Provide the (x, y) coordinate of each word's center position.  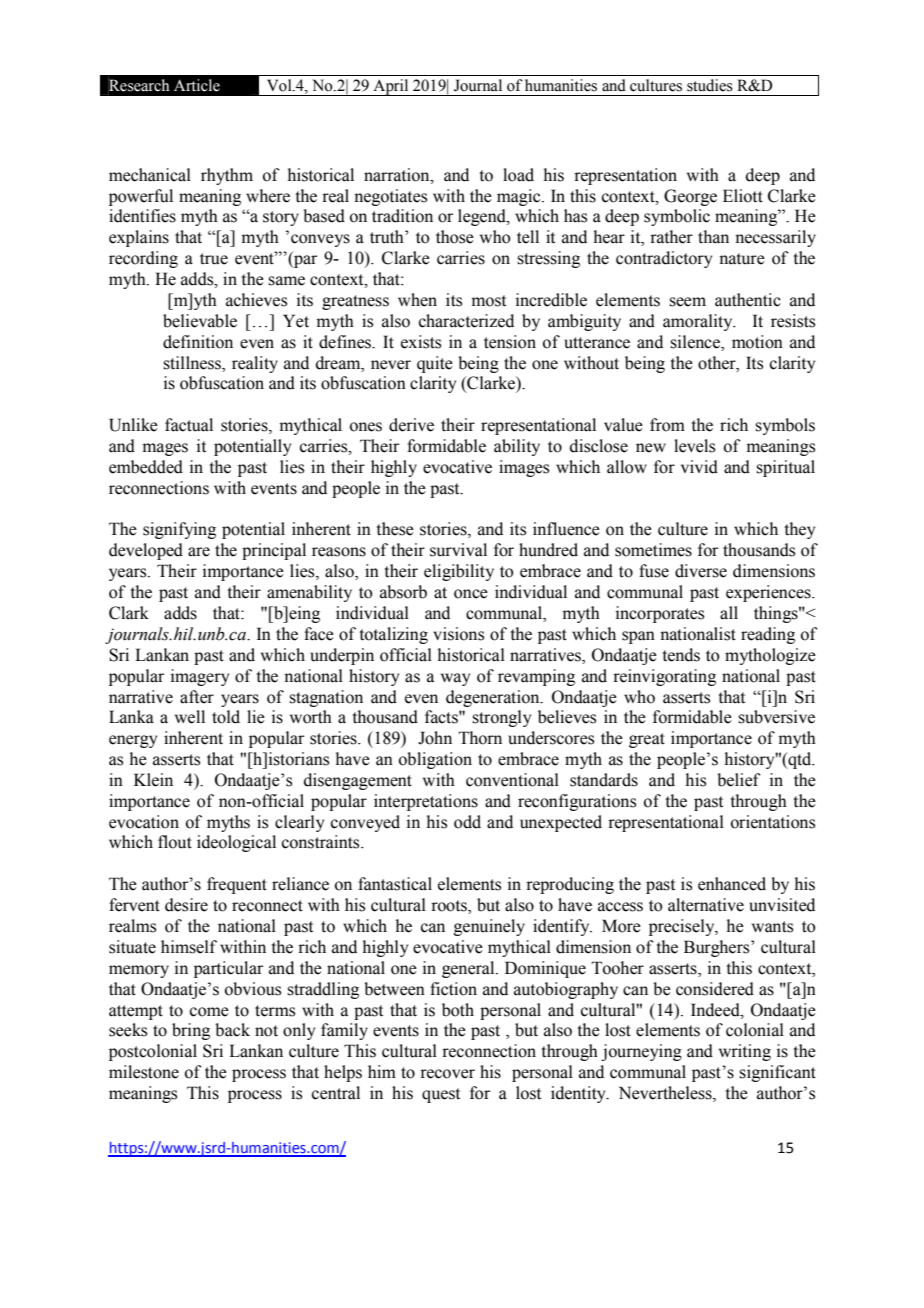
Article (197, 85)
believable (200, 321)
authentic (748, 300)
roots (450, 907)
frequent (237, 885)
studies (710, 85)
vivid (699, 467)
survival (458, 550)
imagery (200, 677)
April (391, 87)
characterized (466, 321)
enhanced (732, 884)
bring (191, 1031)
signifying (179, 530)
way (455, 679)
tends (681, 655)
